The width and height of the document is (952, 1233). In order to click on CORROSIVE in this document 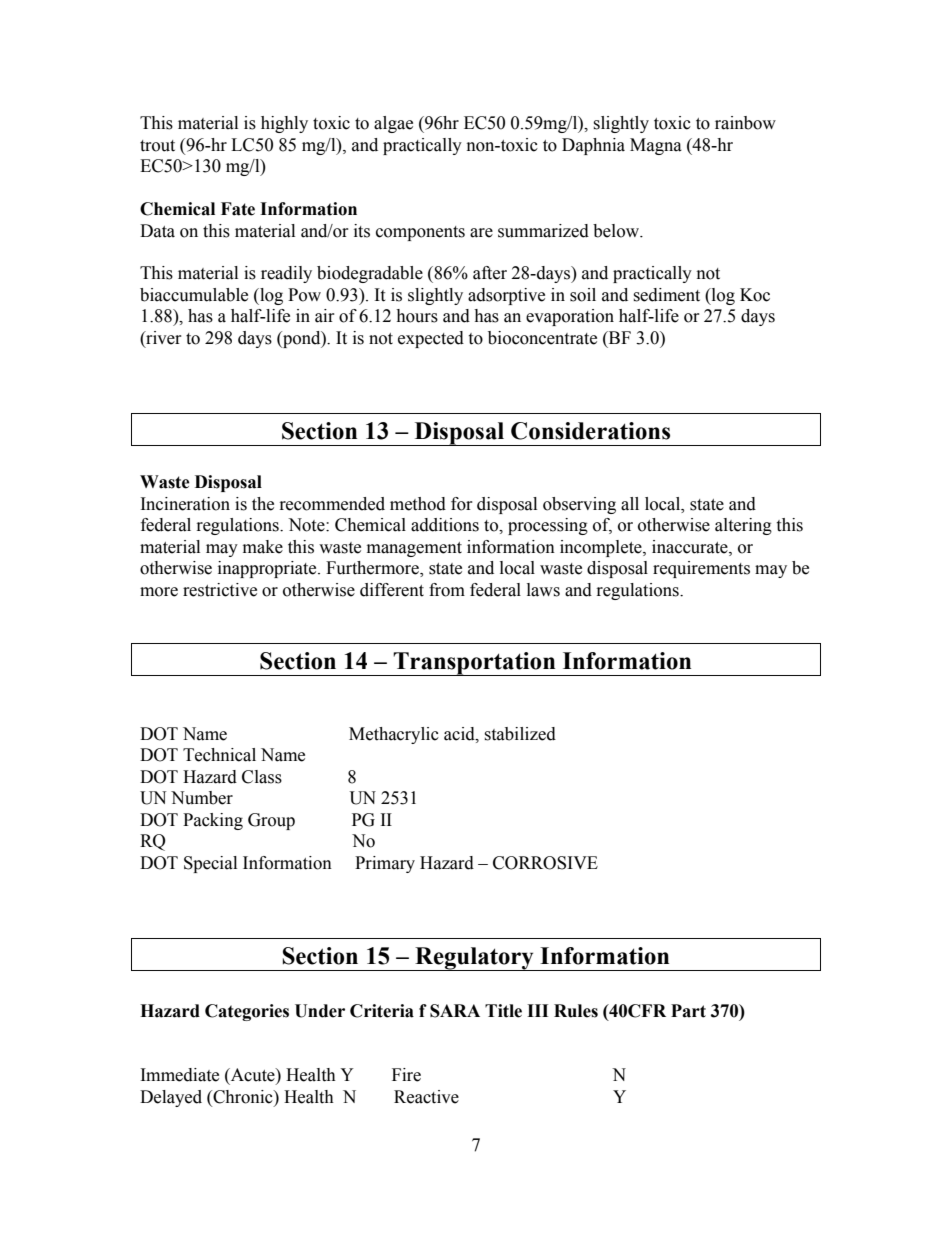, I will do `click(545, 863)`.
